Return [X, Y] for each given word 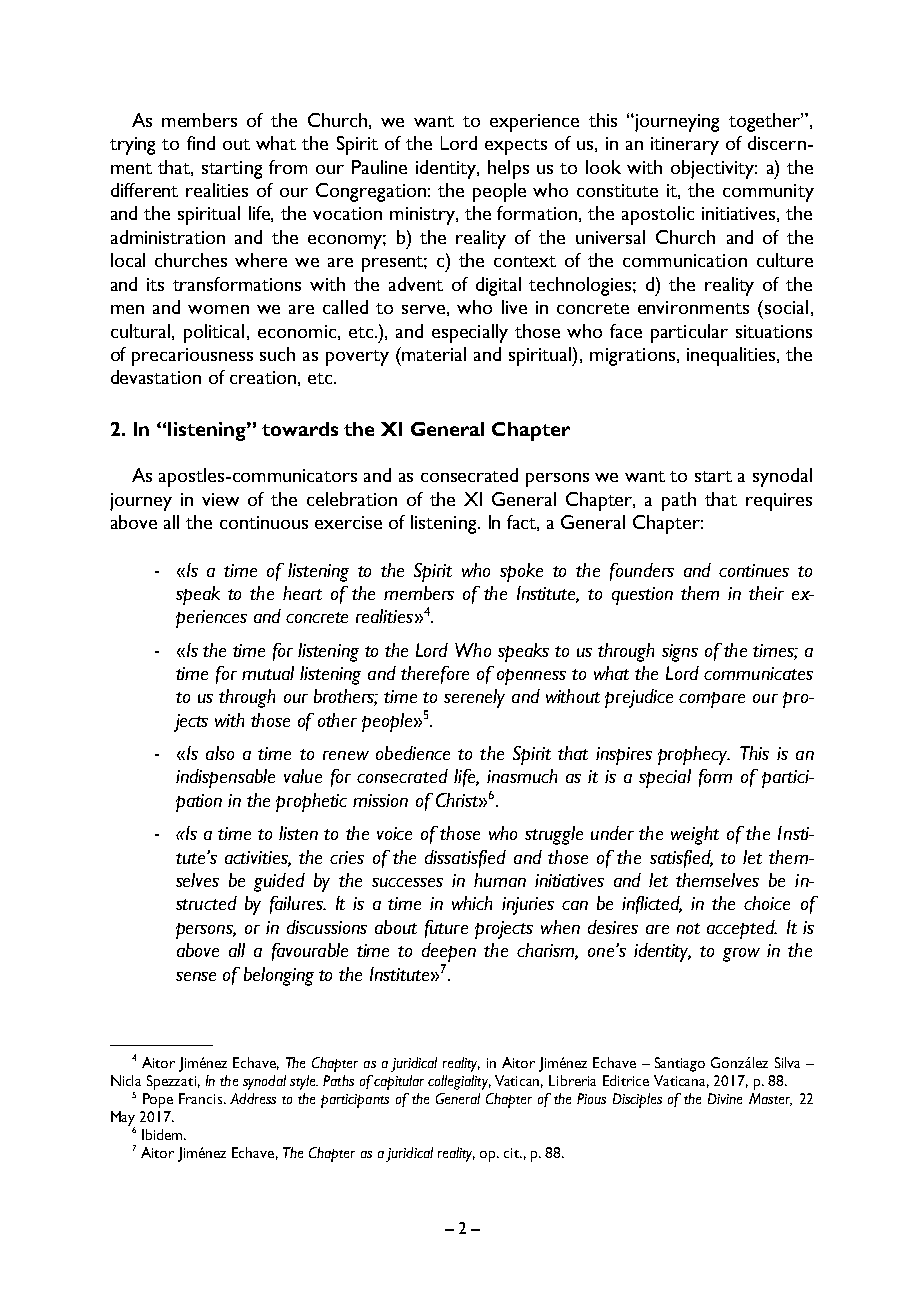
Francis [200, 1098]
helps [508, 169]
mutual [268, 673]
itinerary [685, 146]
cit [513, 1153]
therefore [435, 675]
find [201, 143]
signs [680, 653]
